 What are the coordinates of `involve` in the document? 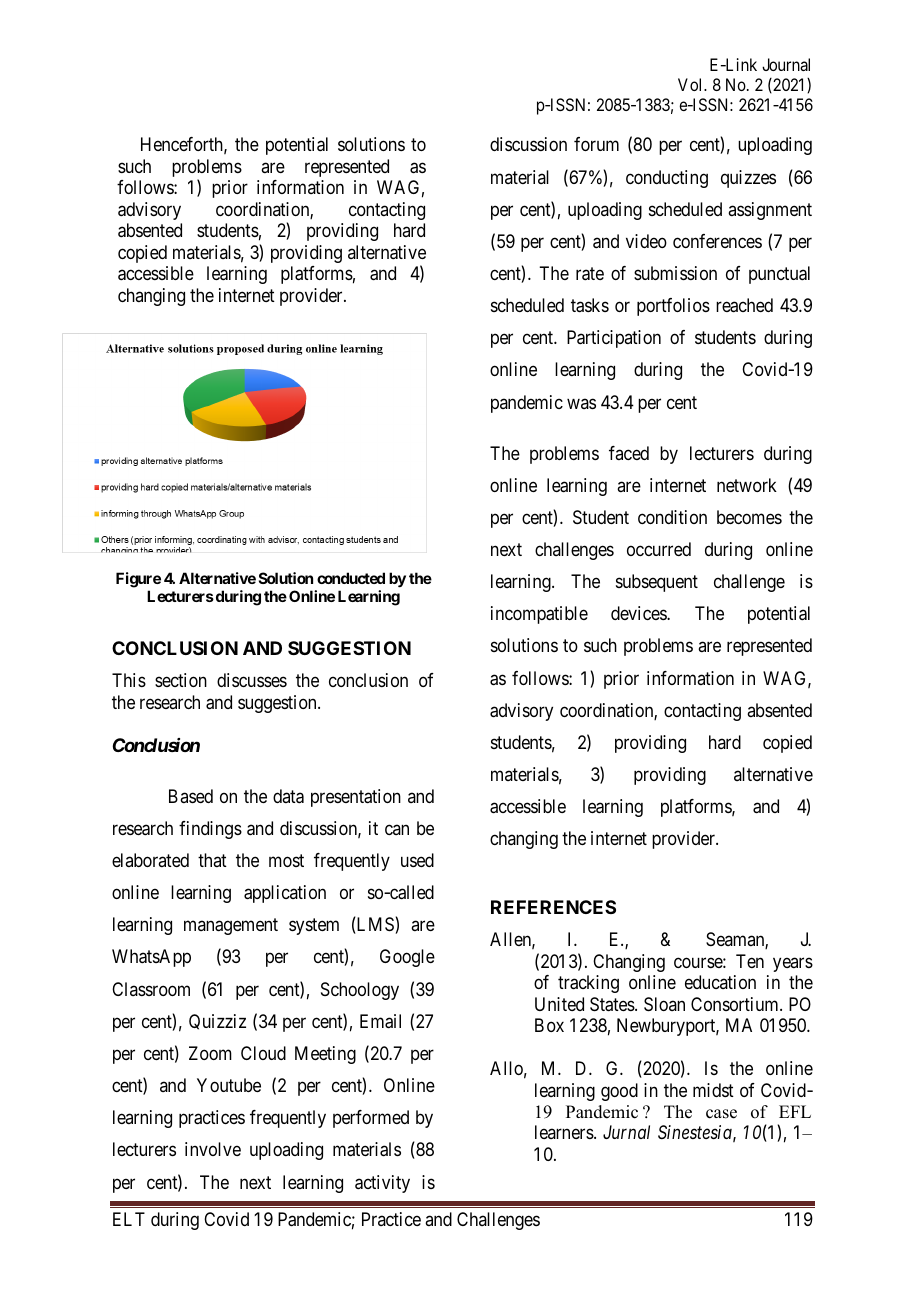 It's located at (213, 1149).
